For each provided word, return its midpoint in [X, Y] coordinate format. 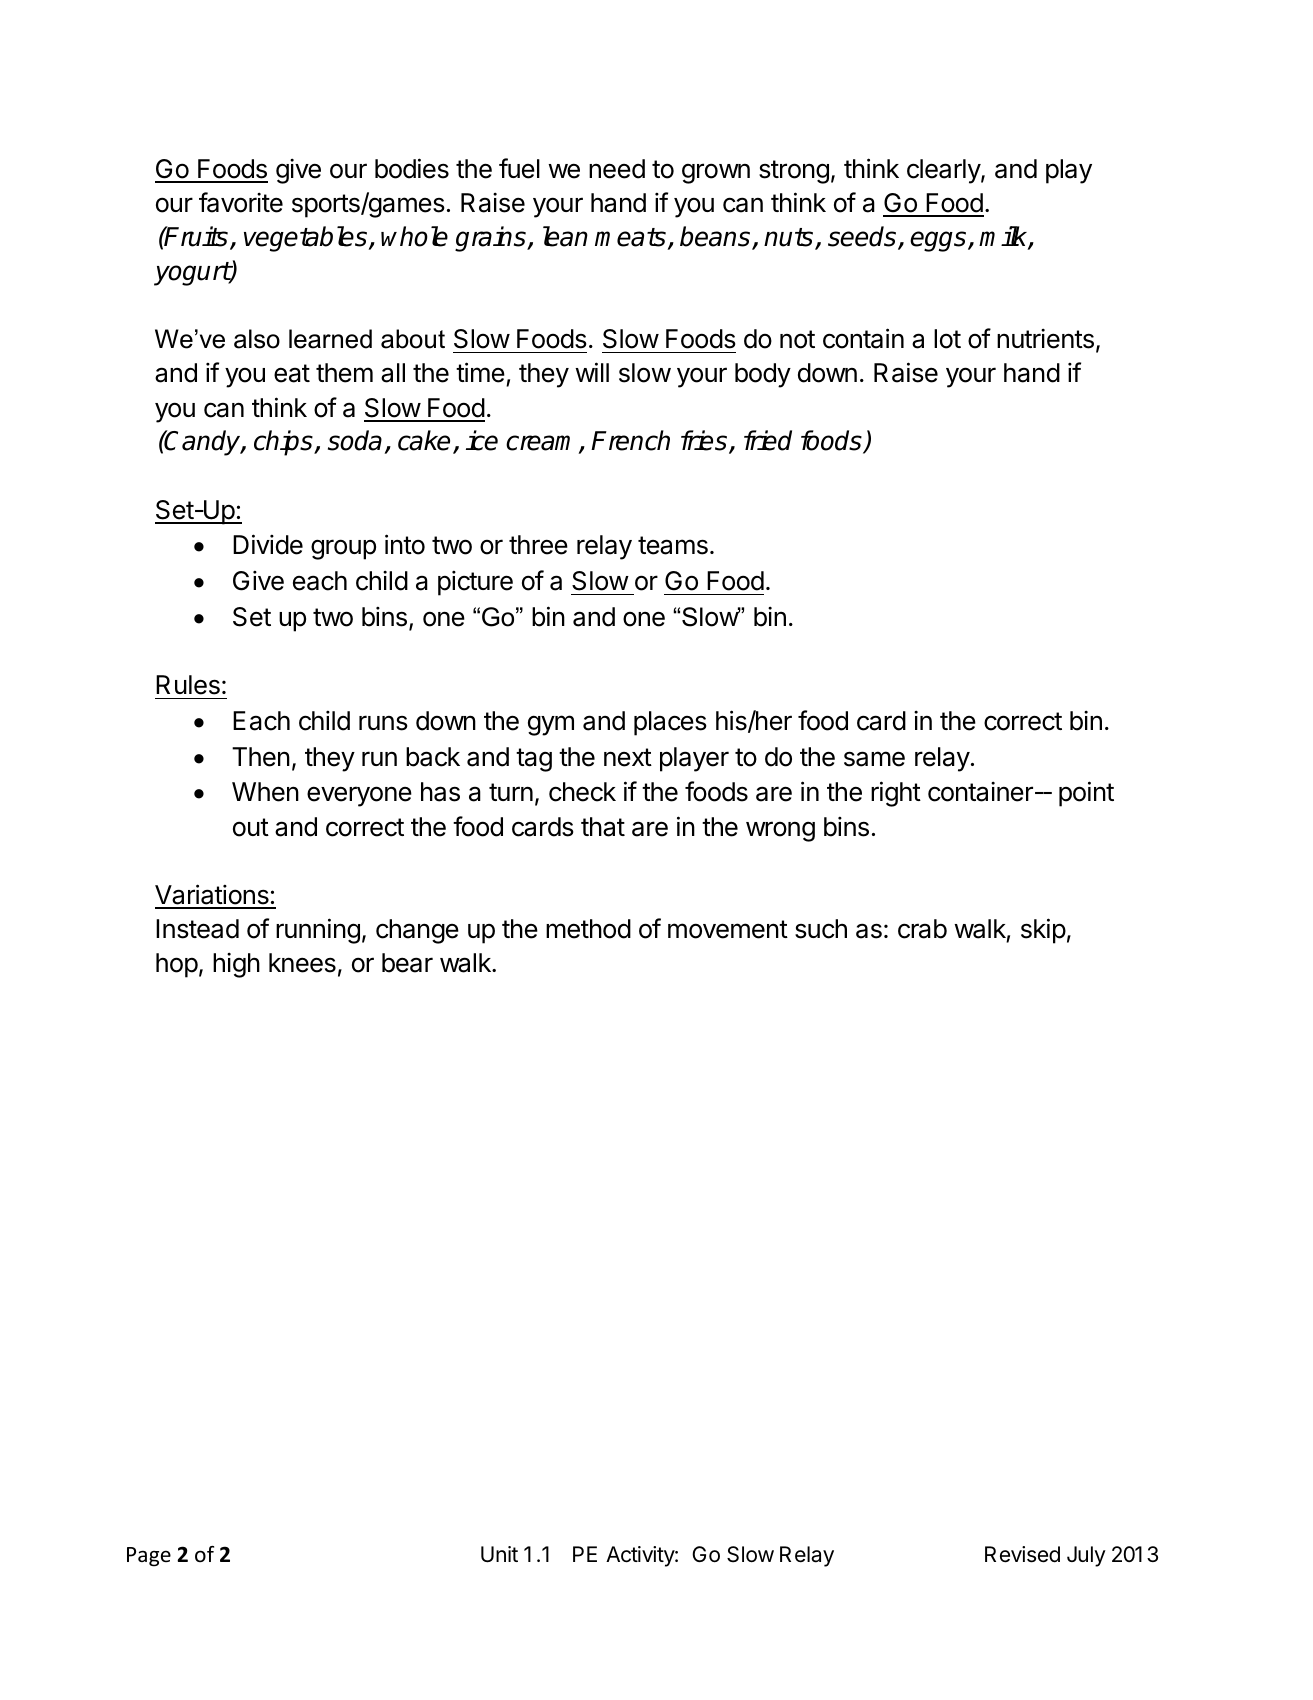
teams [673, 545]
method [588, 929]
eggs [939, 241]
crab [922, 929]
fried [768, 440]
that [603, 827]
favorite [241, 202]
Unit [499, 1554]
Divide [268, 544]
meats [630, 237]
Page [149, 1557]
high [236, 965]
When [265, 792]
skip [1043, 931]
